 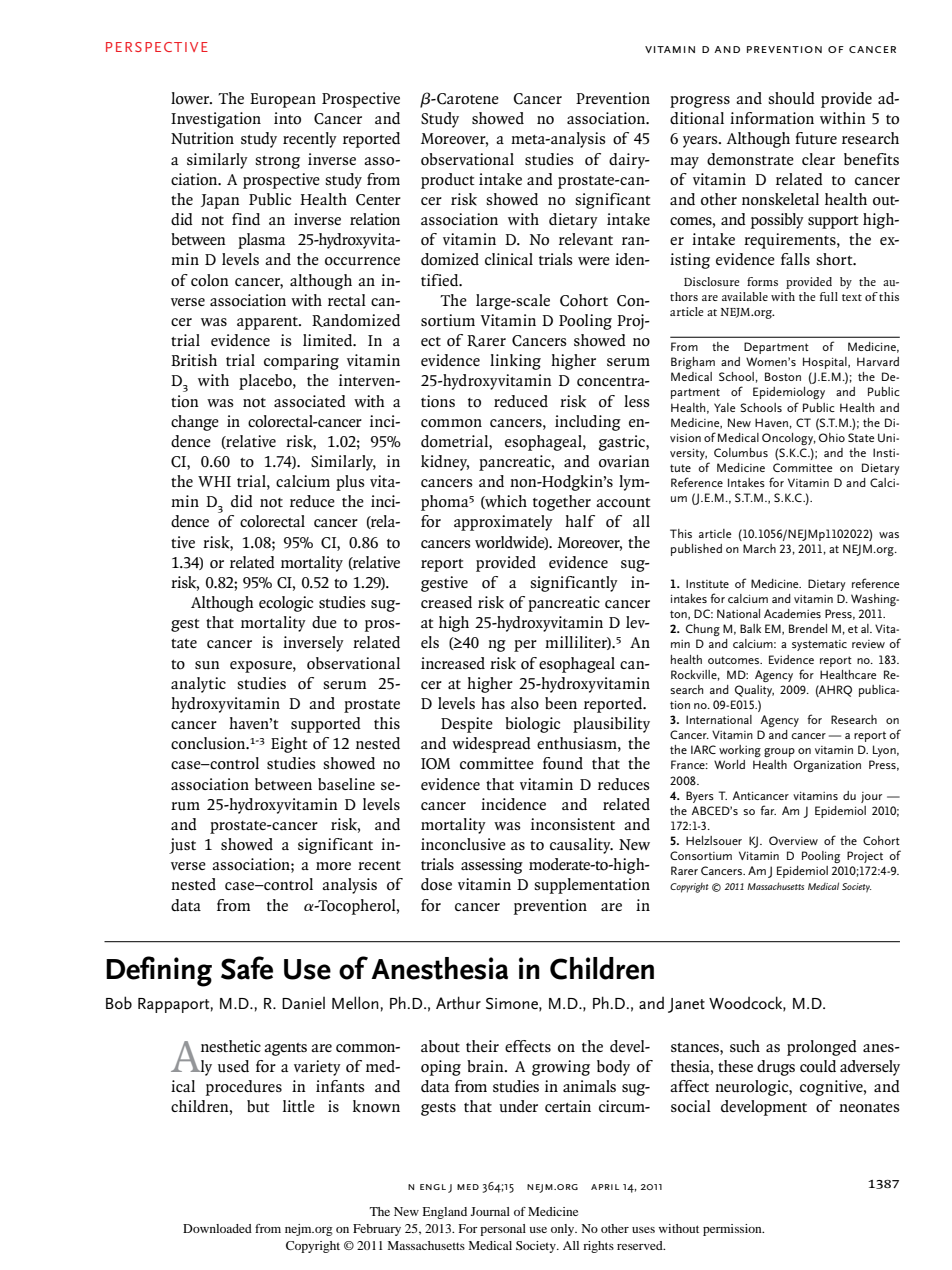 I want to click on future, so click(x=816, y=138).
